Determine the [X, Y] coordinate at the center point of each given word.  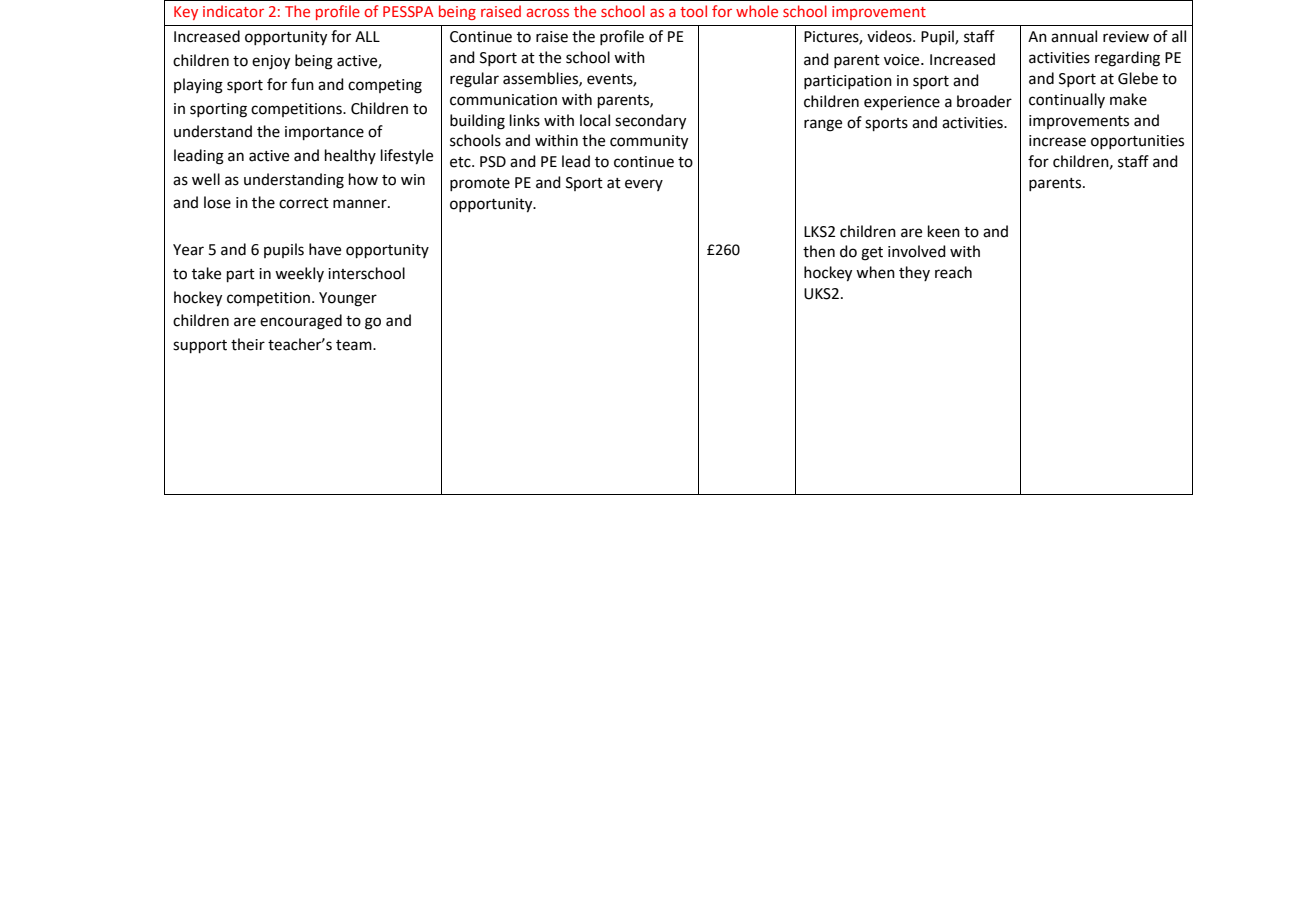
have [325, 249]
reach [953, 272]
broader [984, 101]
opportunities [1137, 142]
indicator [233, 11]
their [248, 344]
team [355, 345]
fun [302, 84]
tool [693, 11]
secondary [650, 122]
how [363, 179]
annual [1074, 36]
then [819, 251]
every [644, 185]
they [914, 273]
